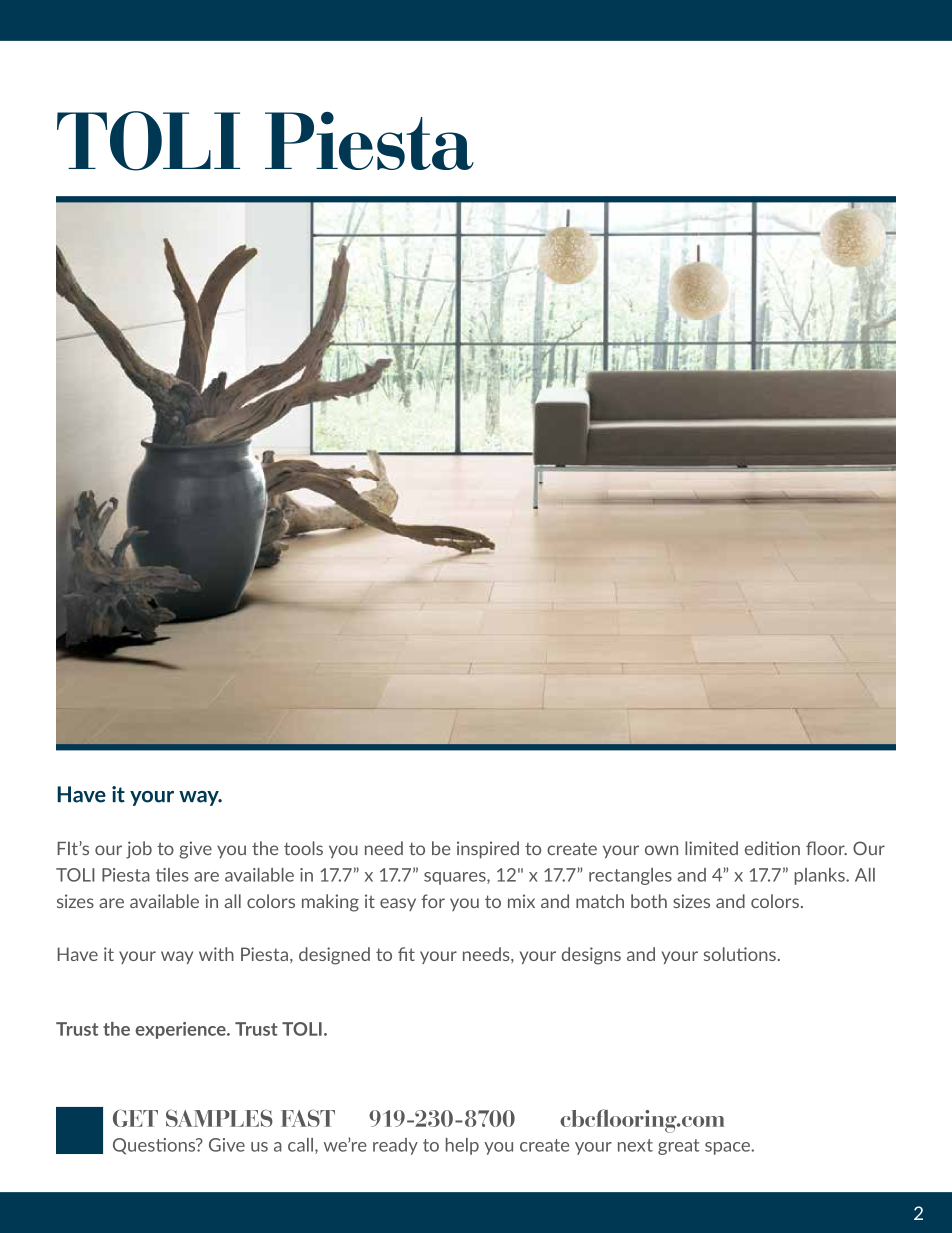 This page has width=952, height=1233. What do you see at coordinates (711, 848) in the page?
I see `limited` at bounding box center [711, 848].
